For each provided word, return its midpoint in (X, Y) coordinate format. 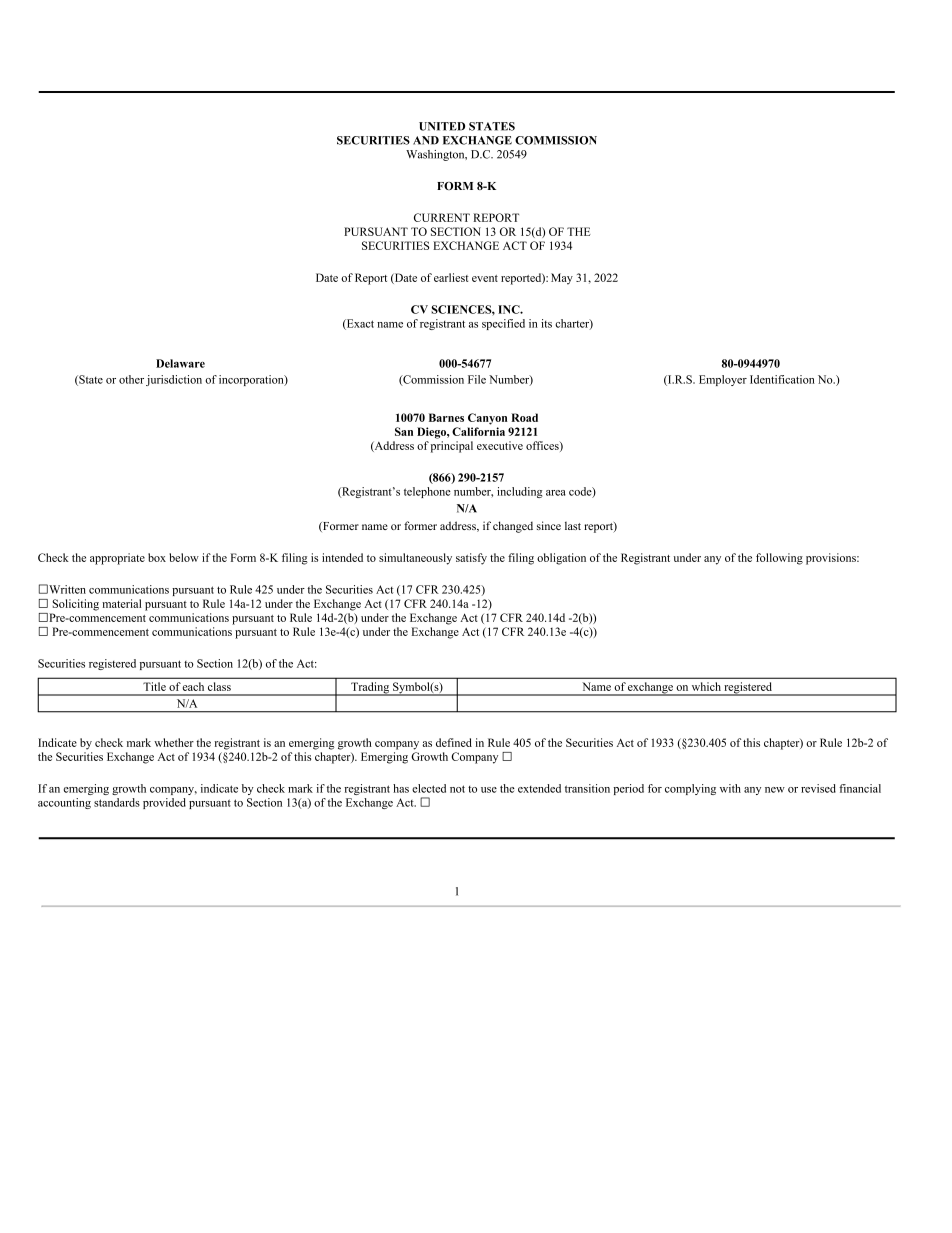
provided (164, 803)
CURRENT (442, 217)
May (562, 279)
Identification (782, 379)
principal (452, 447)
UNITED (442, 126)
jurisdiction (174, 380)
